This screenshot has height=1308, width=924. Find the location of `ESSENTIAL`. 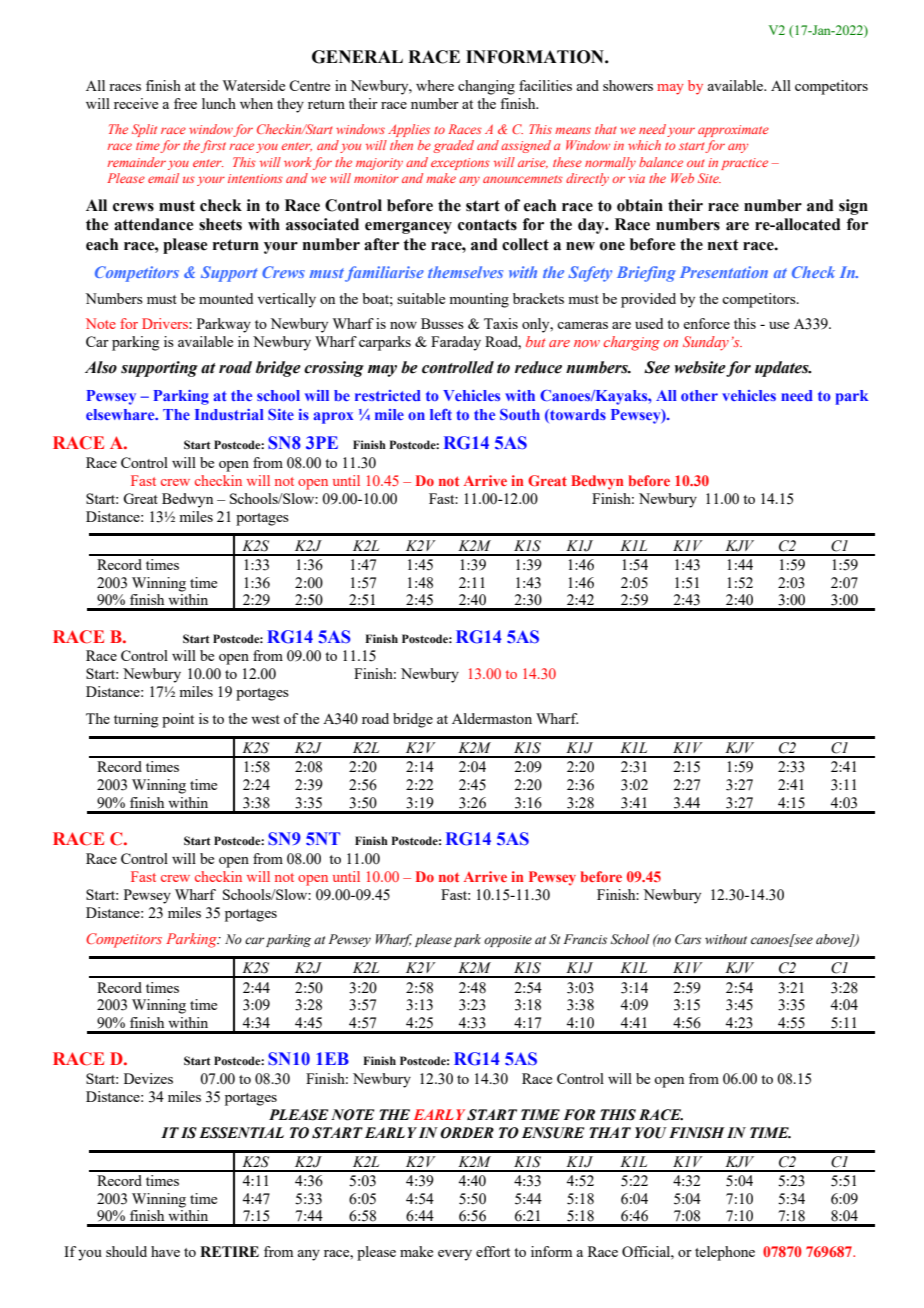

ESSENTIAL is located at coordinates (241, 1133).
